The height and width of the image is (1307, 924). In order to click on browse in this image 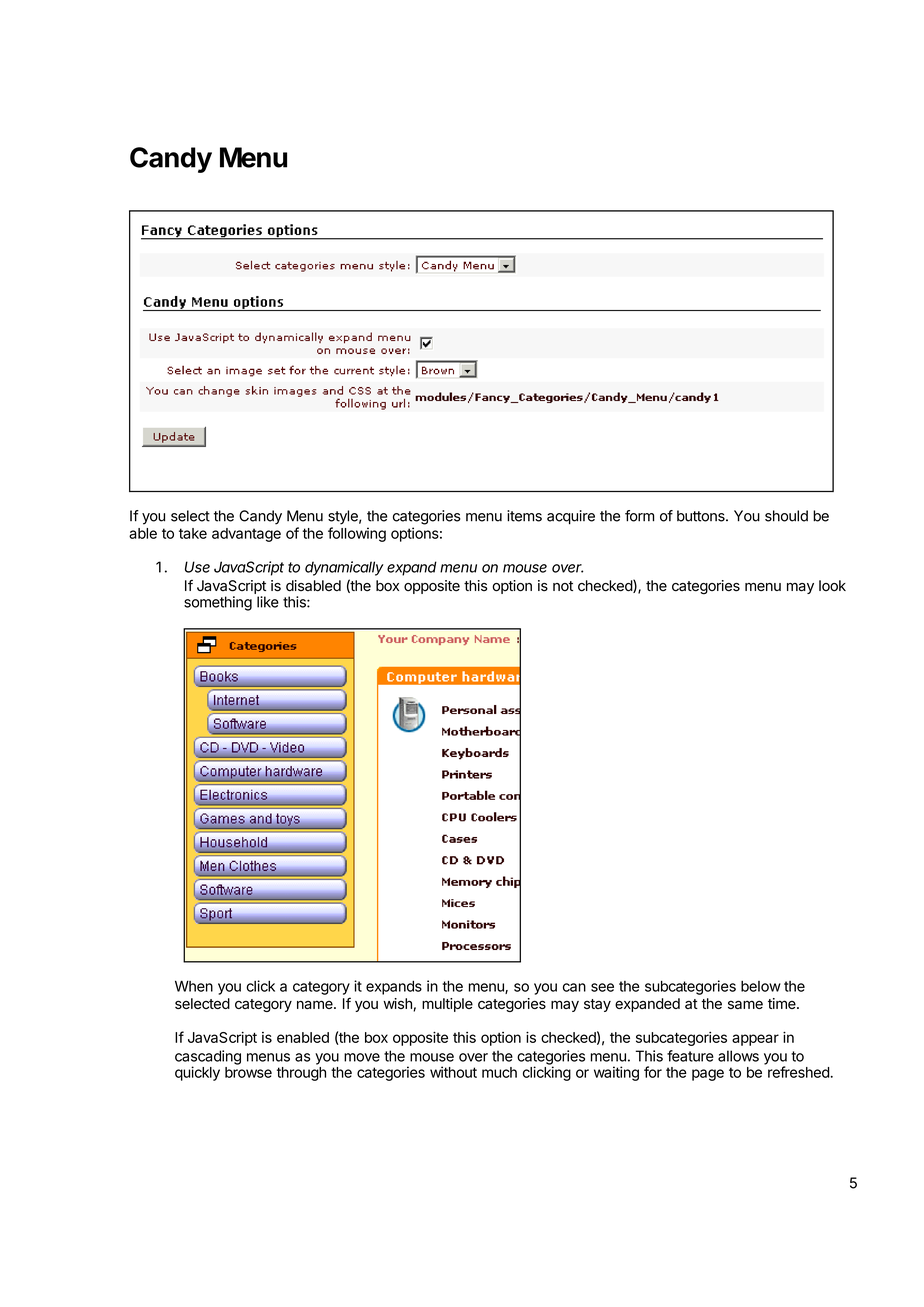, I will do `click(248, 1072)`.
